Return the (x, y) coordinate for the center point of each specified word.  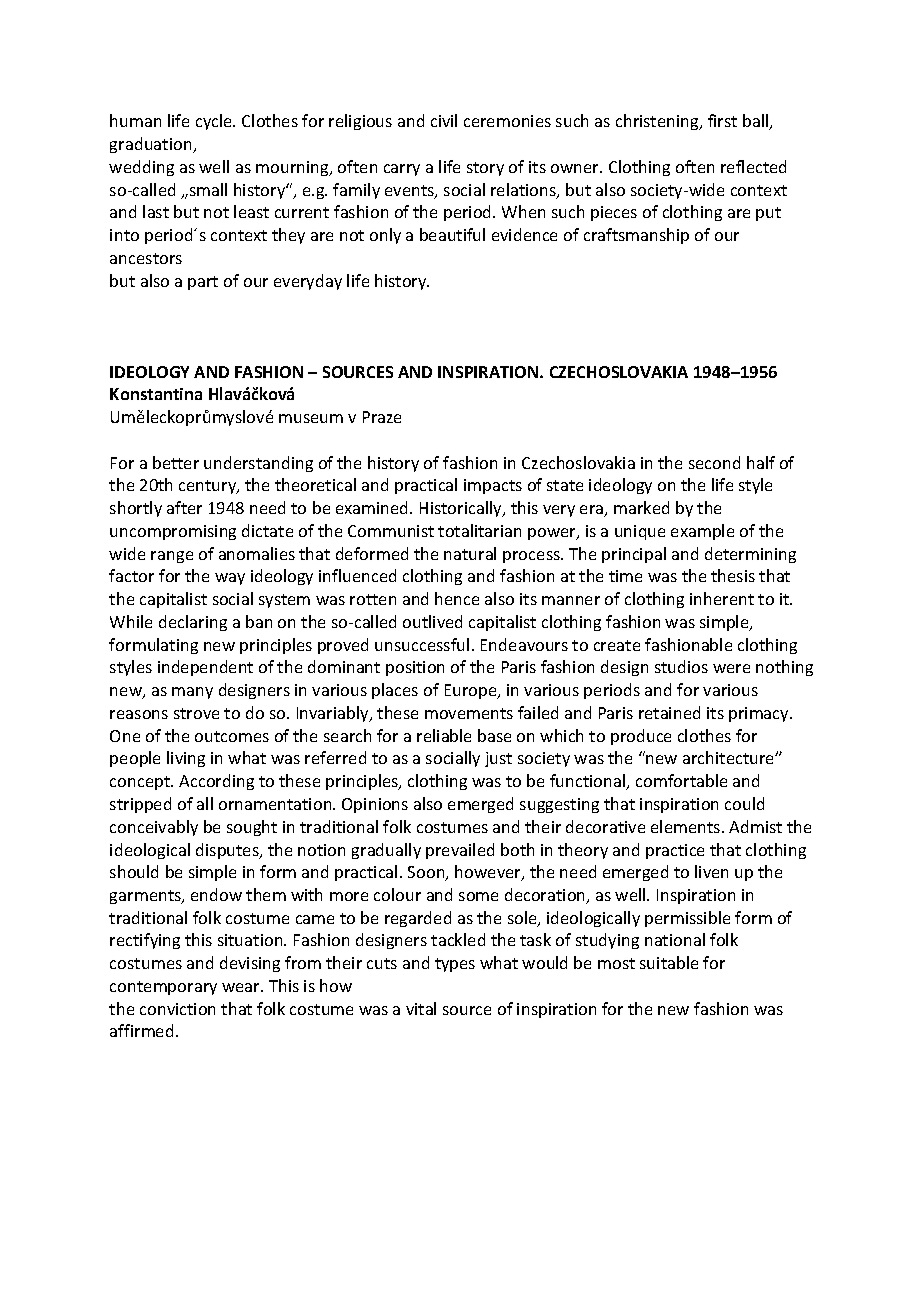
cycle (215, 122)
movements (469, 713)
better (176, 462)
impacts (493, 486)
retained (669, 712)
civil (444, 120)
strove (196, 713)
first (722, 120)
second (714, 462)
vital (421, 1008)
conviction (177, 1009)
